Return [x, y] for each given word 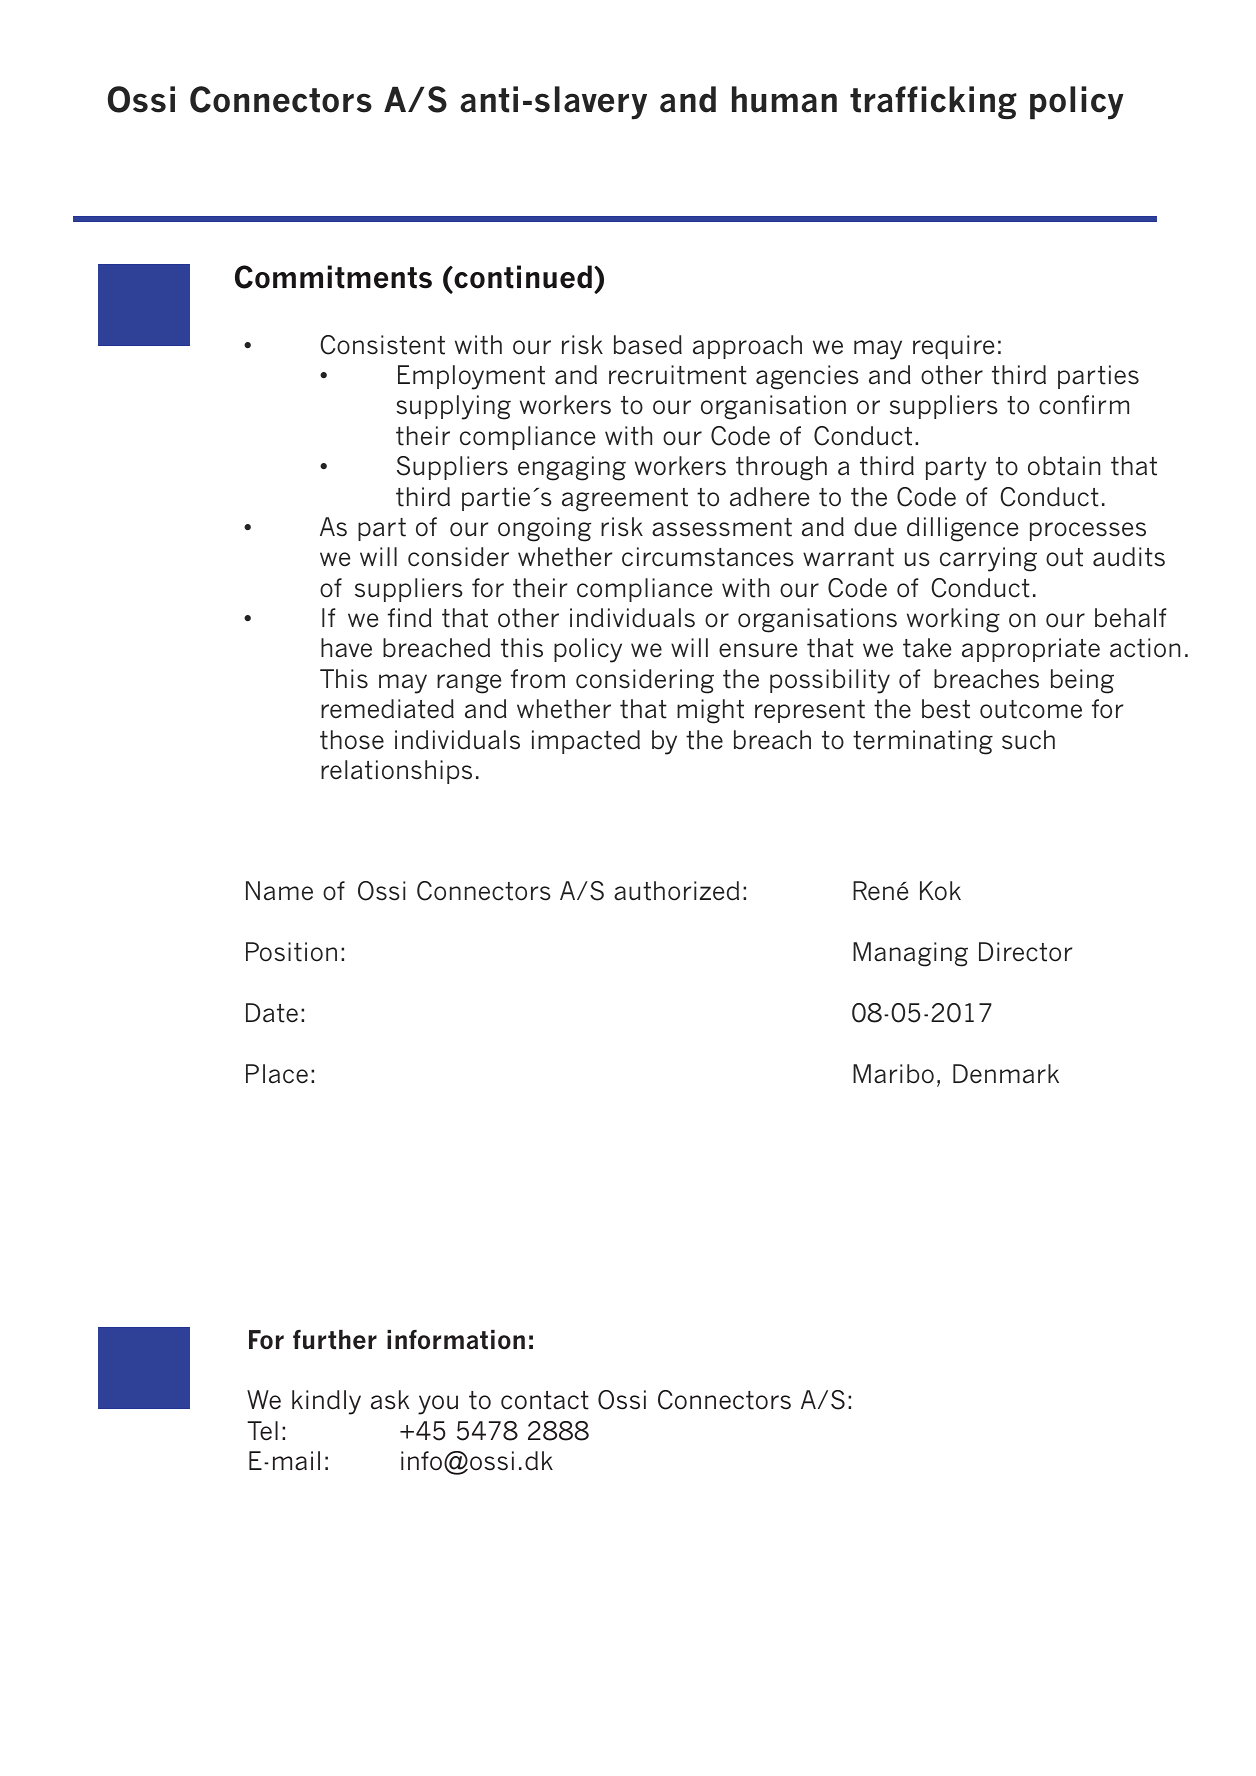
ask [390, 1400]
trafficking [933, 102]
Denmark [1006, 1074]
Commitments [333, 277]
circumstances [708, 557]
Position [291, 952]
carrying [988, 559]
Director [1025, 952]
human [784, 99]
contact [545, 1400]
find [410, 618]
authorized [676, 891]
